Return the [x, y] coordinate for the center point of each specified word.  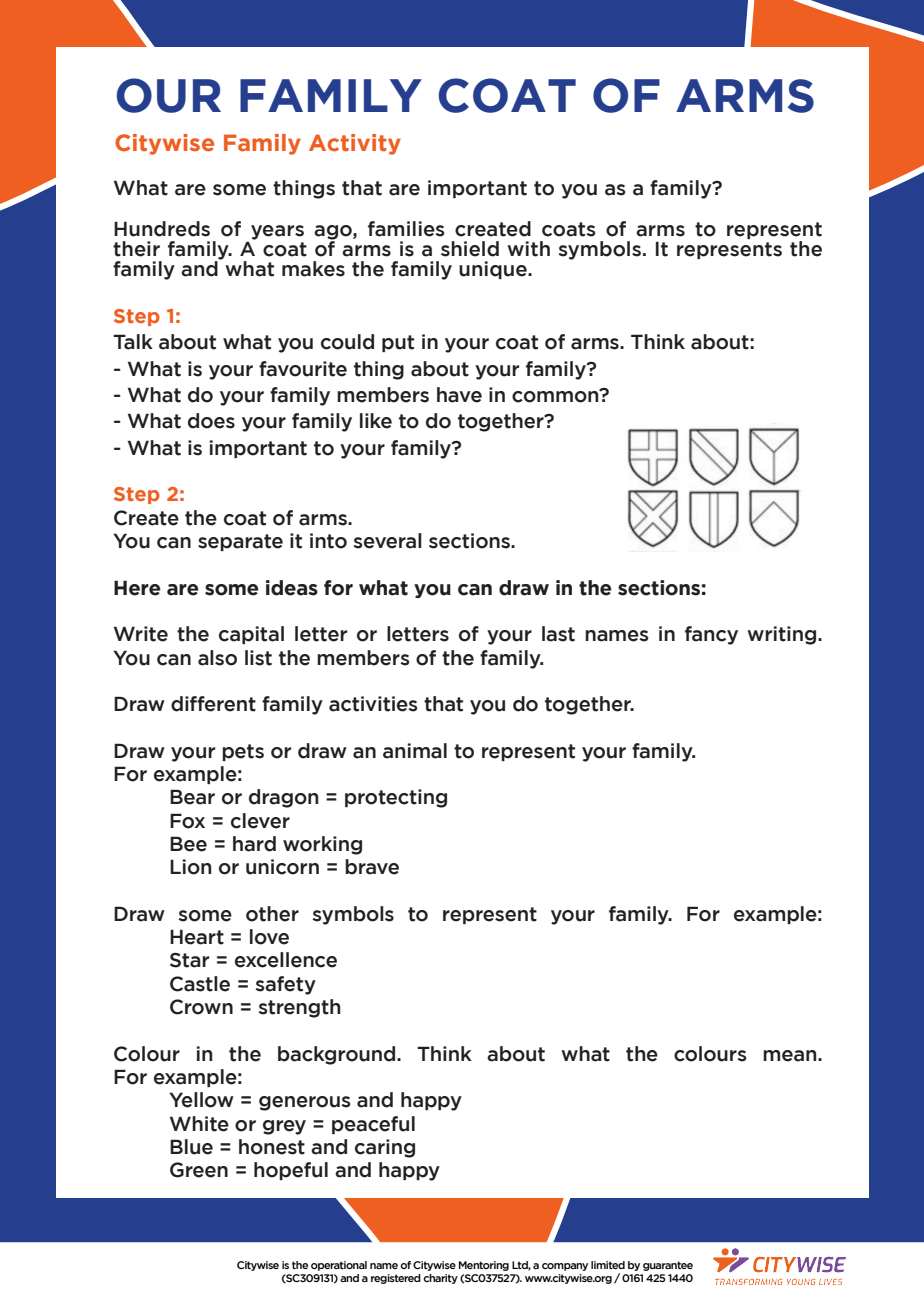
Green [199, 1170]
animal [415, 751]
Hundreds [162, 229]
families [406, 229]
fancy [711, 635]
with [528, 249]
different [213, 704]
